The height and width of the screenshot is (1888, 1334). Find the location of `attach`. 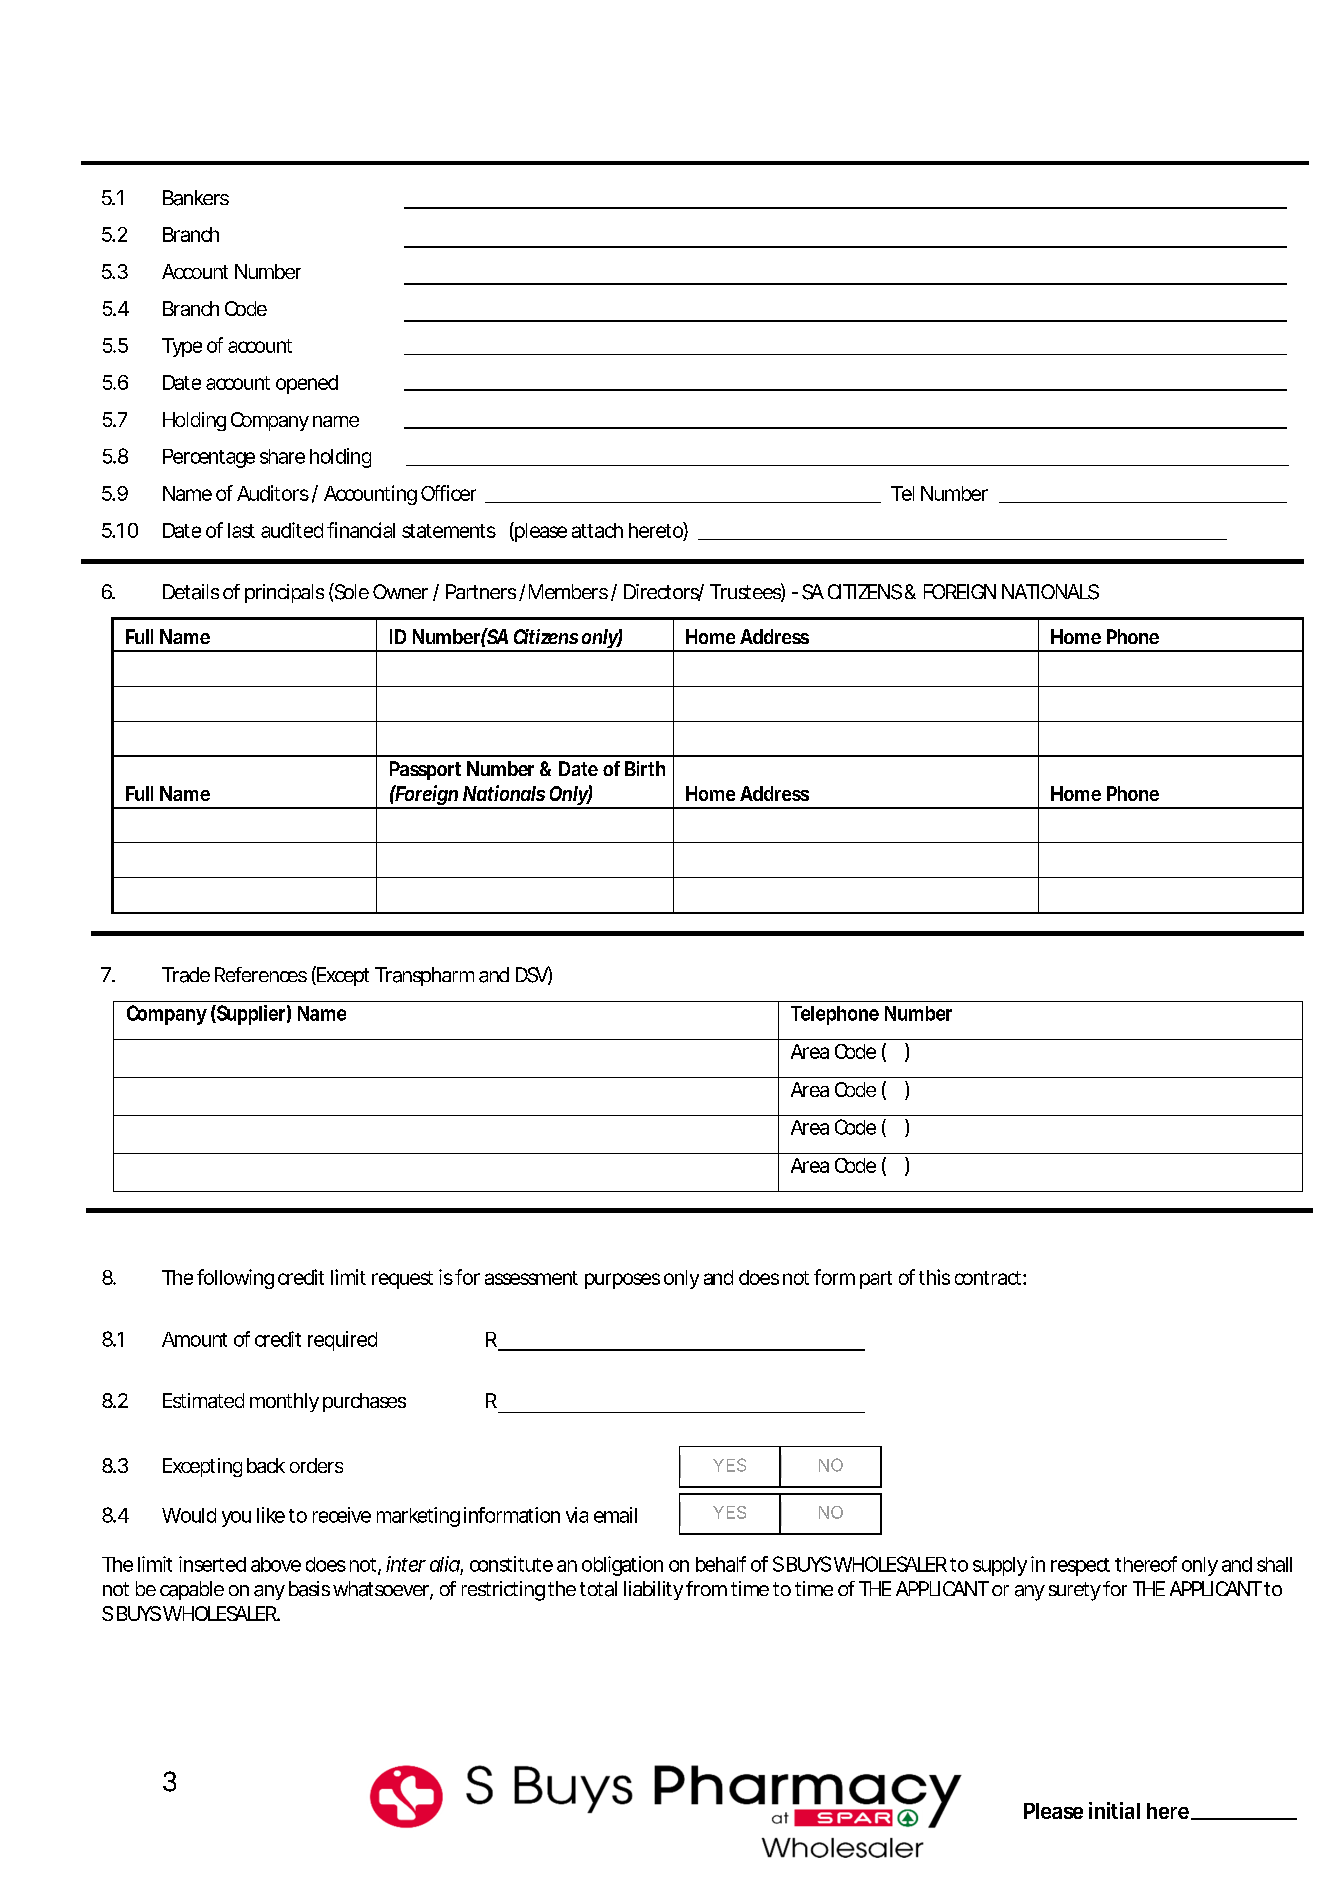

attach is located at coordinates (597, 530).
